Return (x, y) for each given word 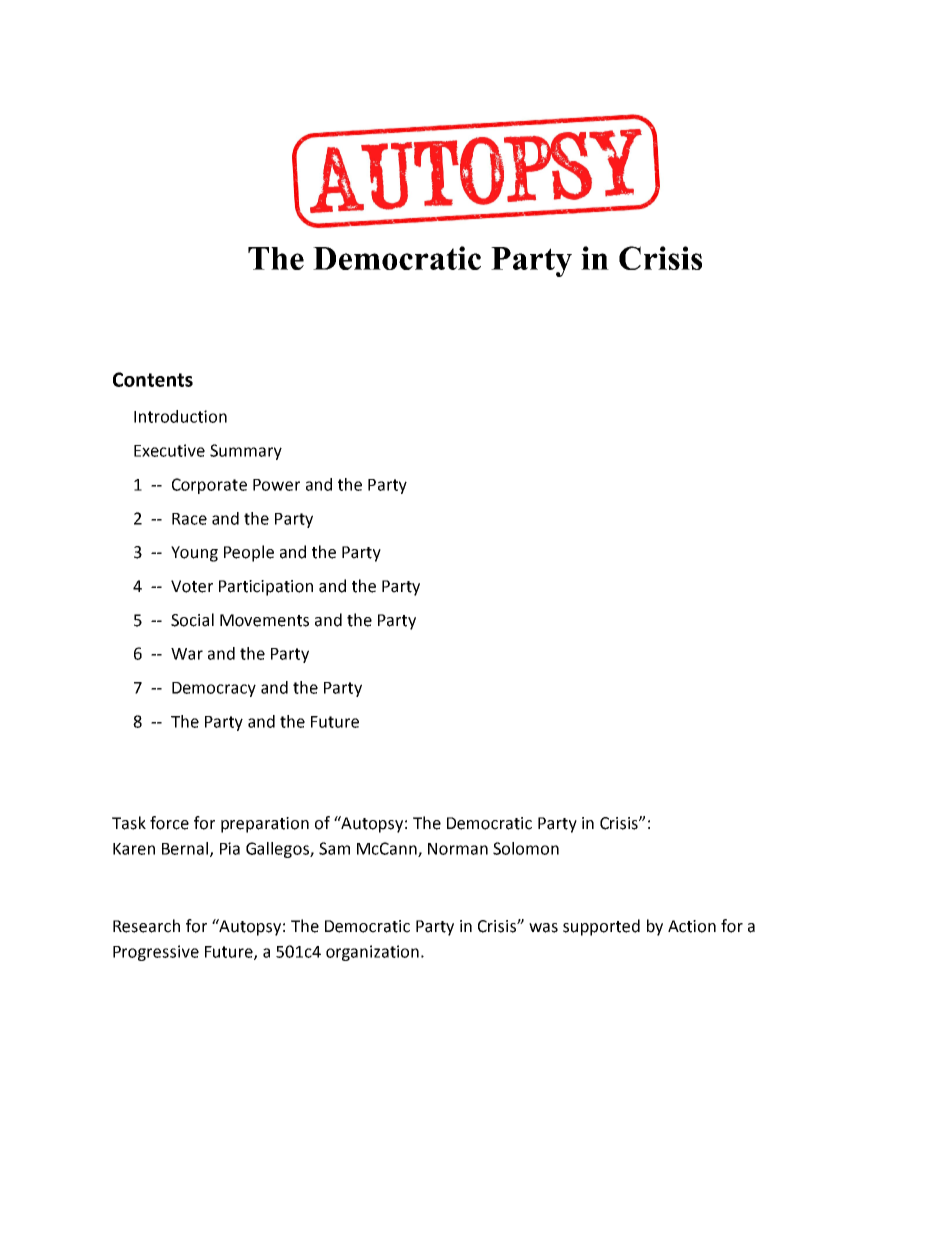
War (187, 654)
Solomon (526, 848)
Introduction (180, 416)
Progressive (156, 953)
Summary (246, 452)
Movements (264, 620)
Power (276, 485)
